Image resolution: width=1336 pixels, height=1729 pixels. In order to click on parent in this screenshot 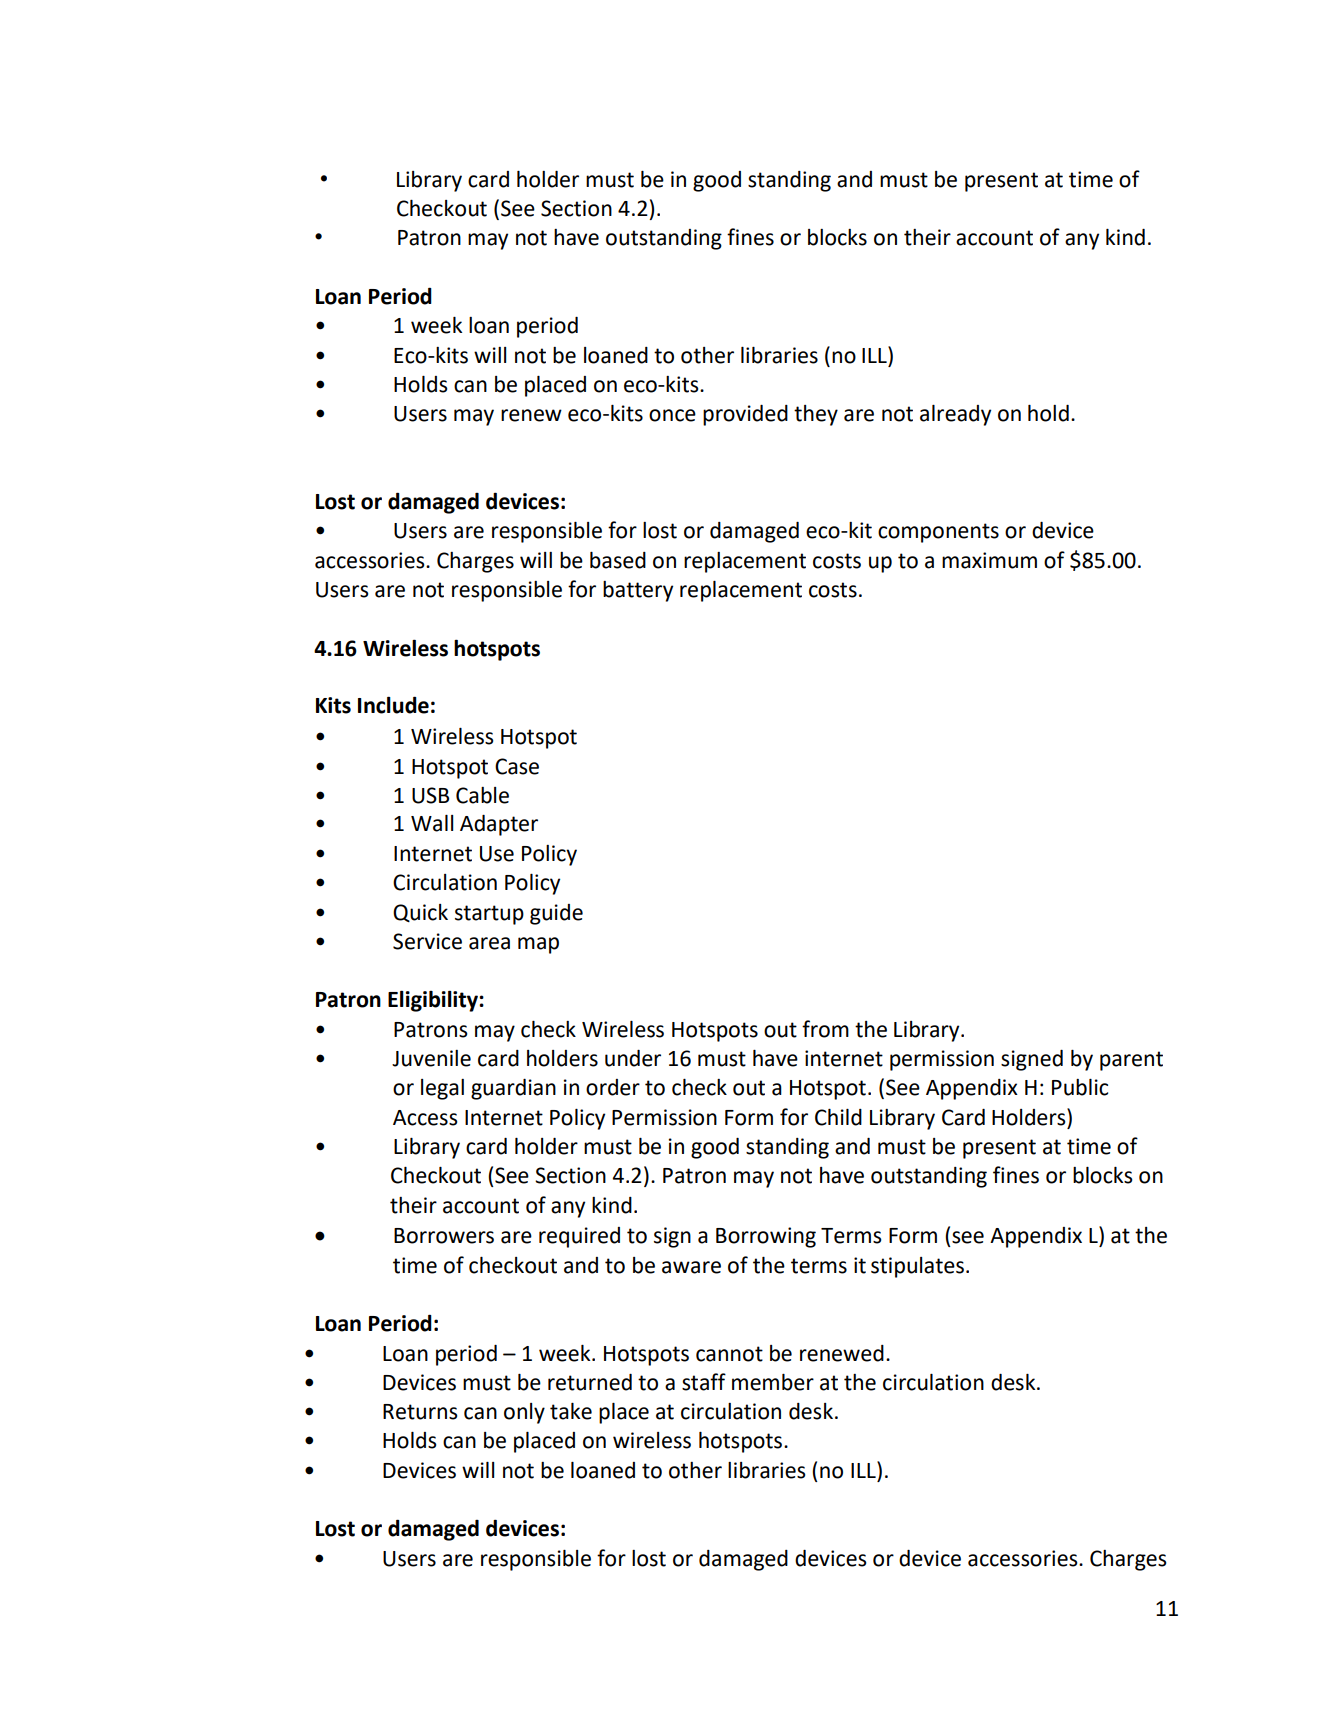, I will do `click(1131, 1061)`.
